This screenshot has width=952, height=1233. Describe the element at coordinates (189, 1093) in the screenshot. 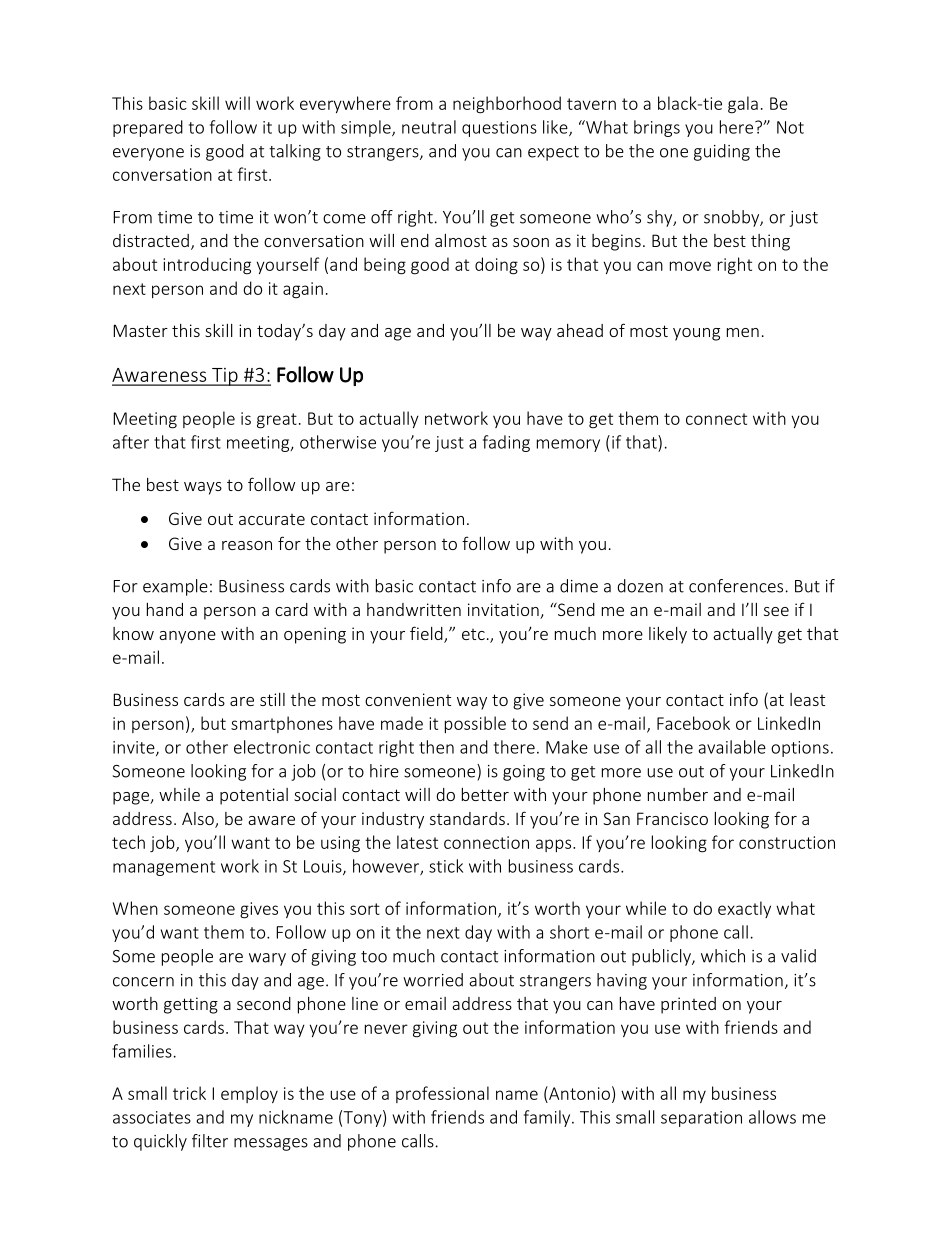

I see `trick` at that location.
